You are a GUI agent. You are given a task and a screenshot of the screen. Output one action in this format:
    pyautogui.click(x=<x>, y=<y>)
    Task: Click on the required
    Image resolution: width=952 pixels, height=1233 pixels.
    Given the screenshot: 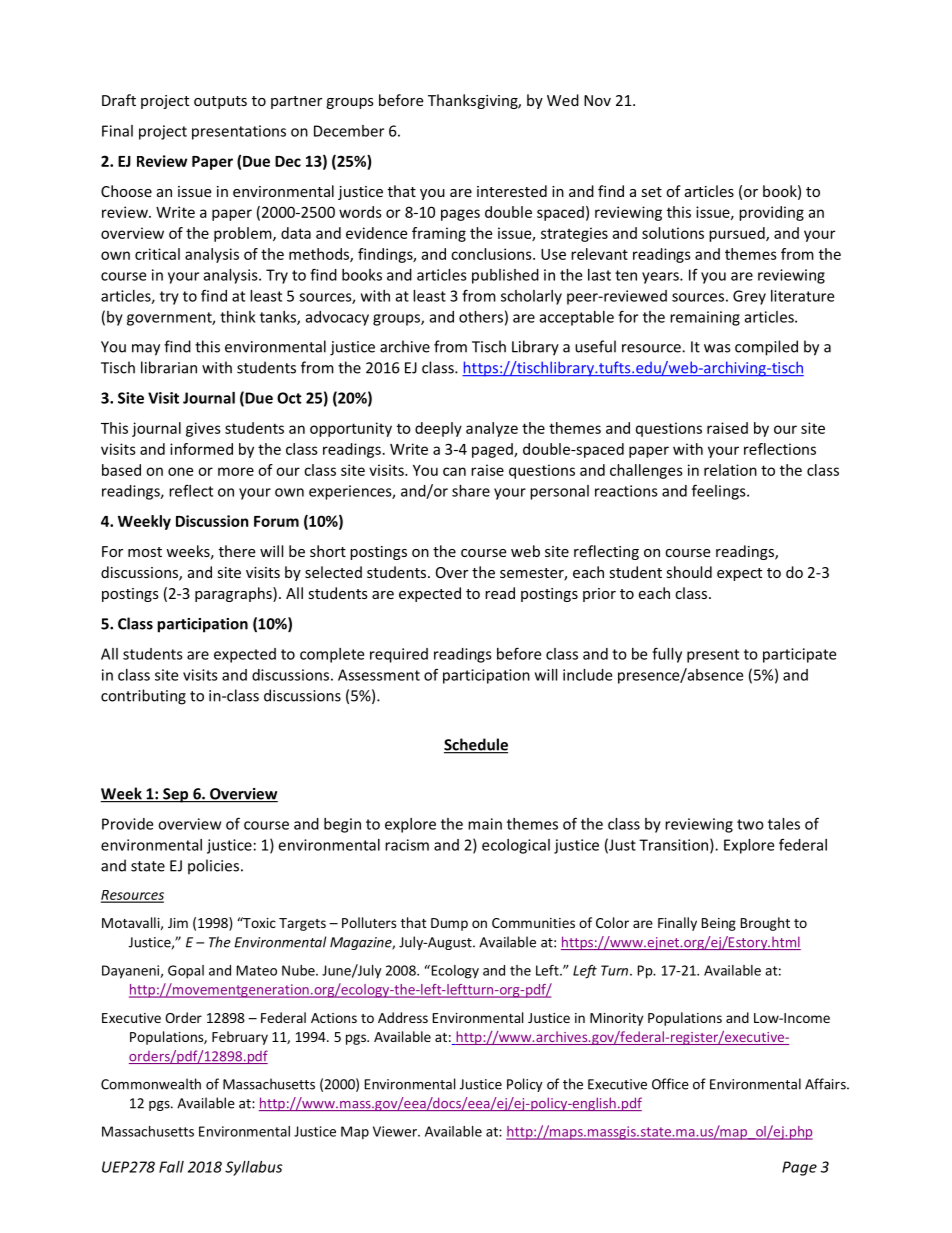 What is the action you would take?
    pyautogui.click(x=399, y=655)
